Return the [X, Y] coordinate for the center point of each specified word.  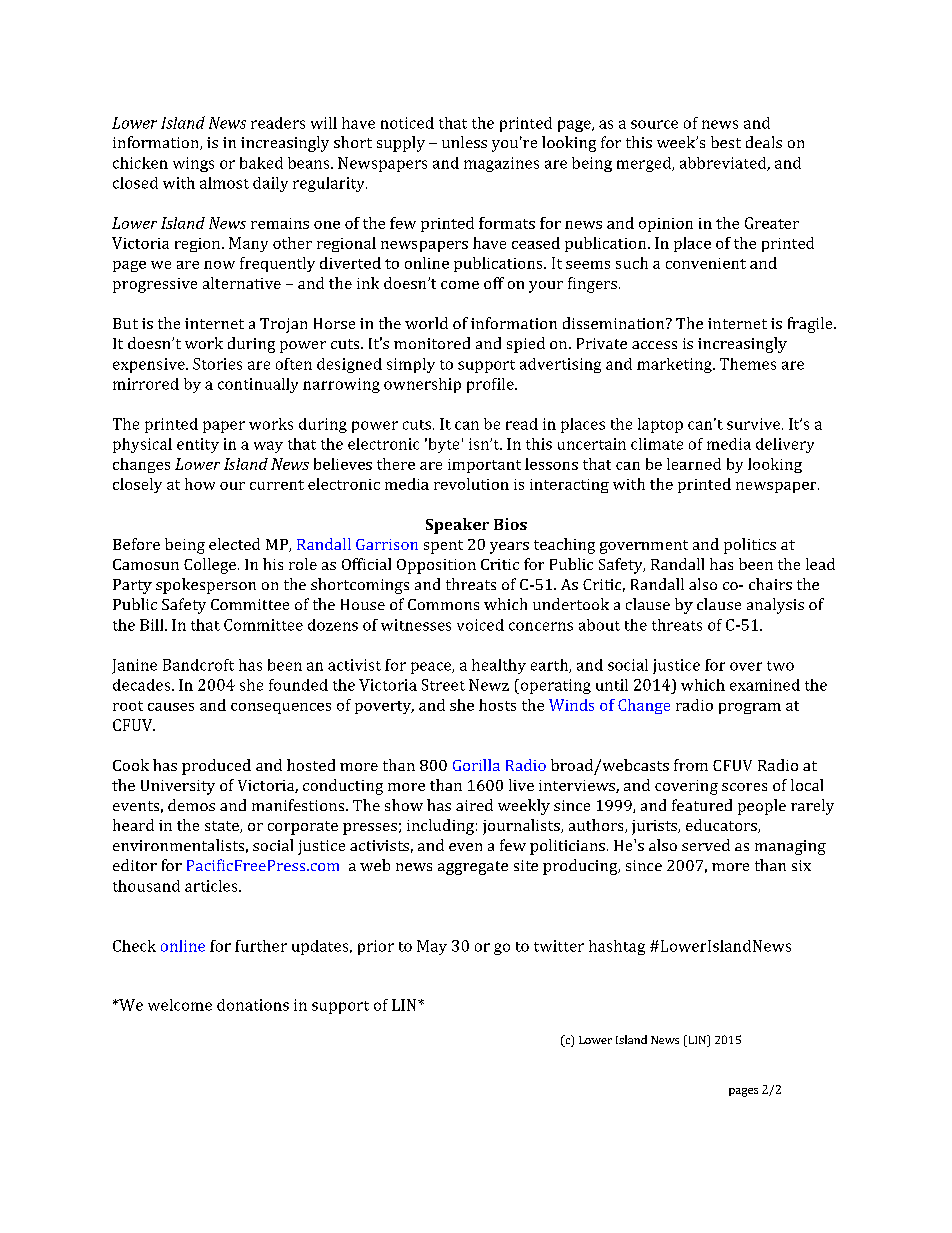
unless [464, 142]
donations [253, 1005]
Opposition [436, 566]
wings [193, 164]
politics [750, 546]
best [726, 142]
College [210, 566]
